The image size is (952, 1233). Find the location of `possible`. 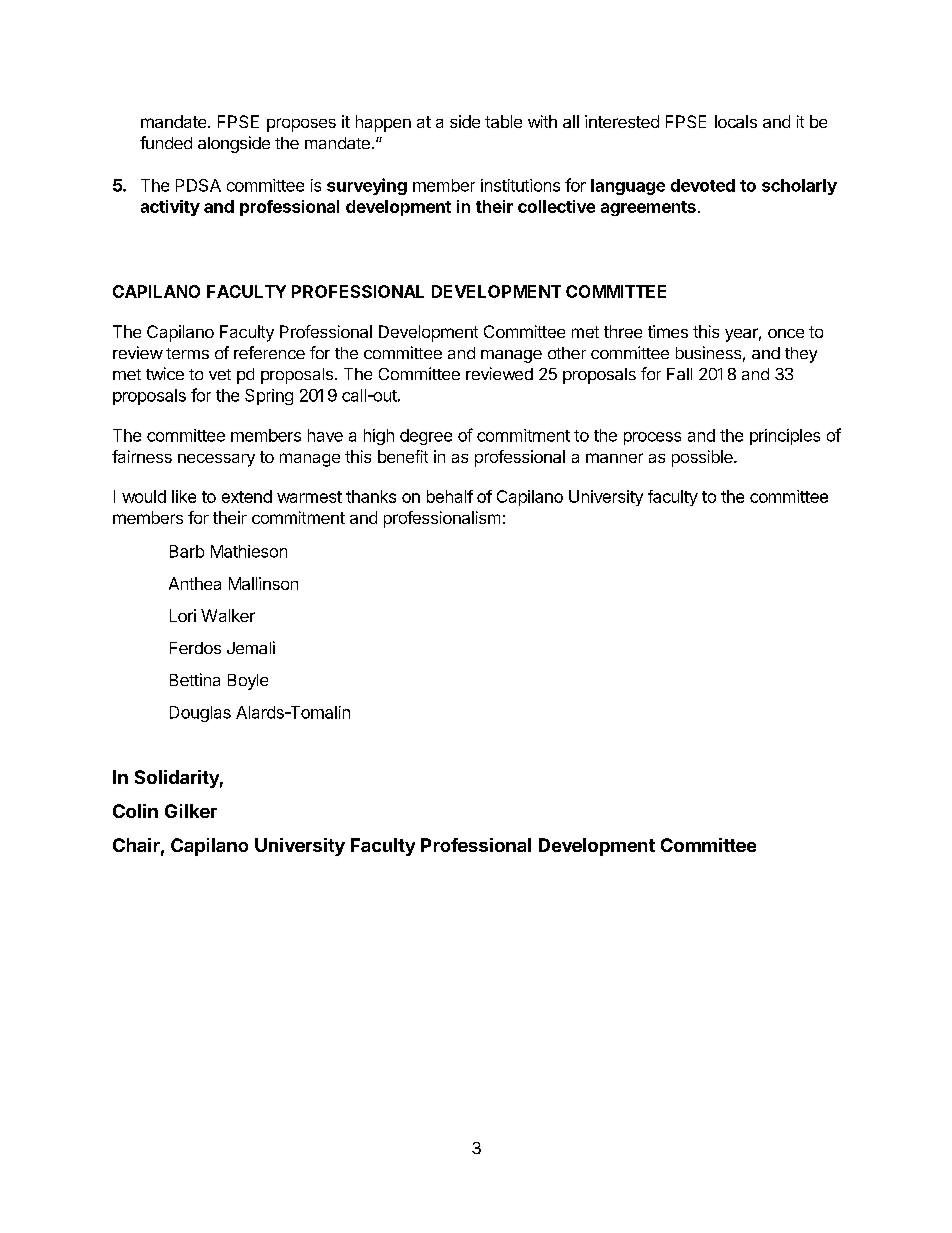

possible is located at coordinates (703, 458).
